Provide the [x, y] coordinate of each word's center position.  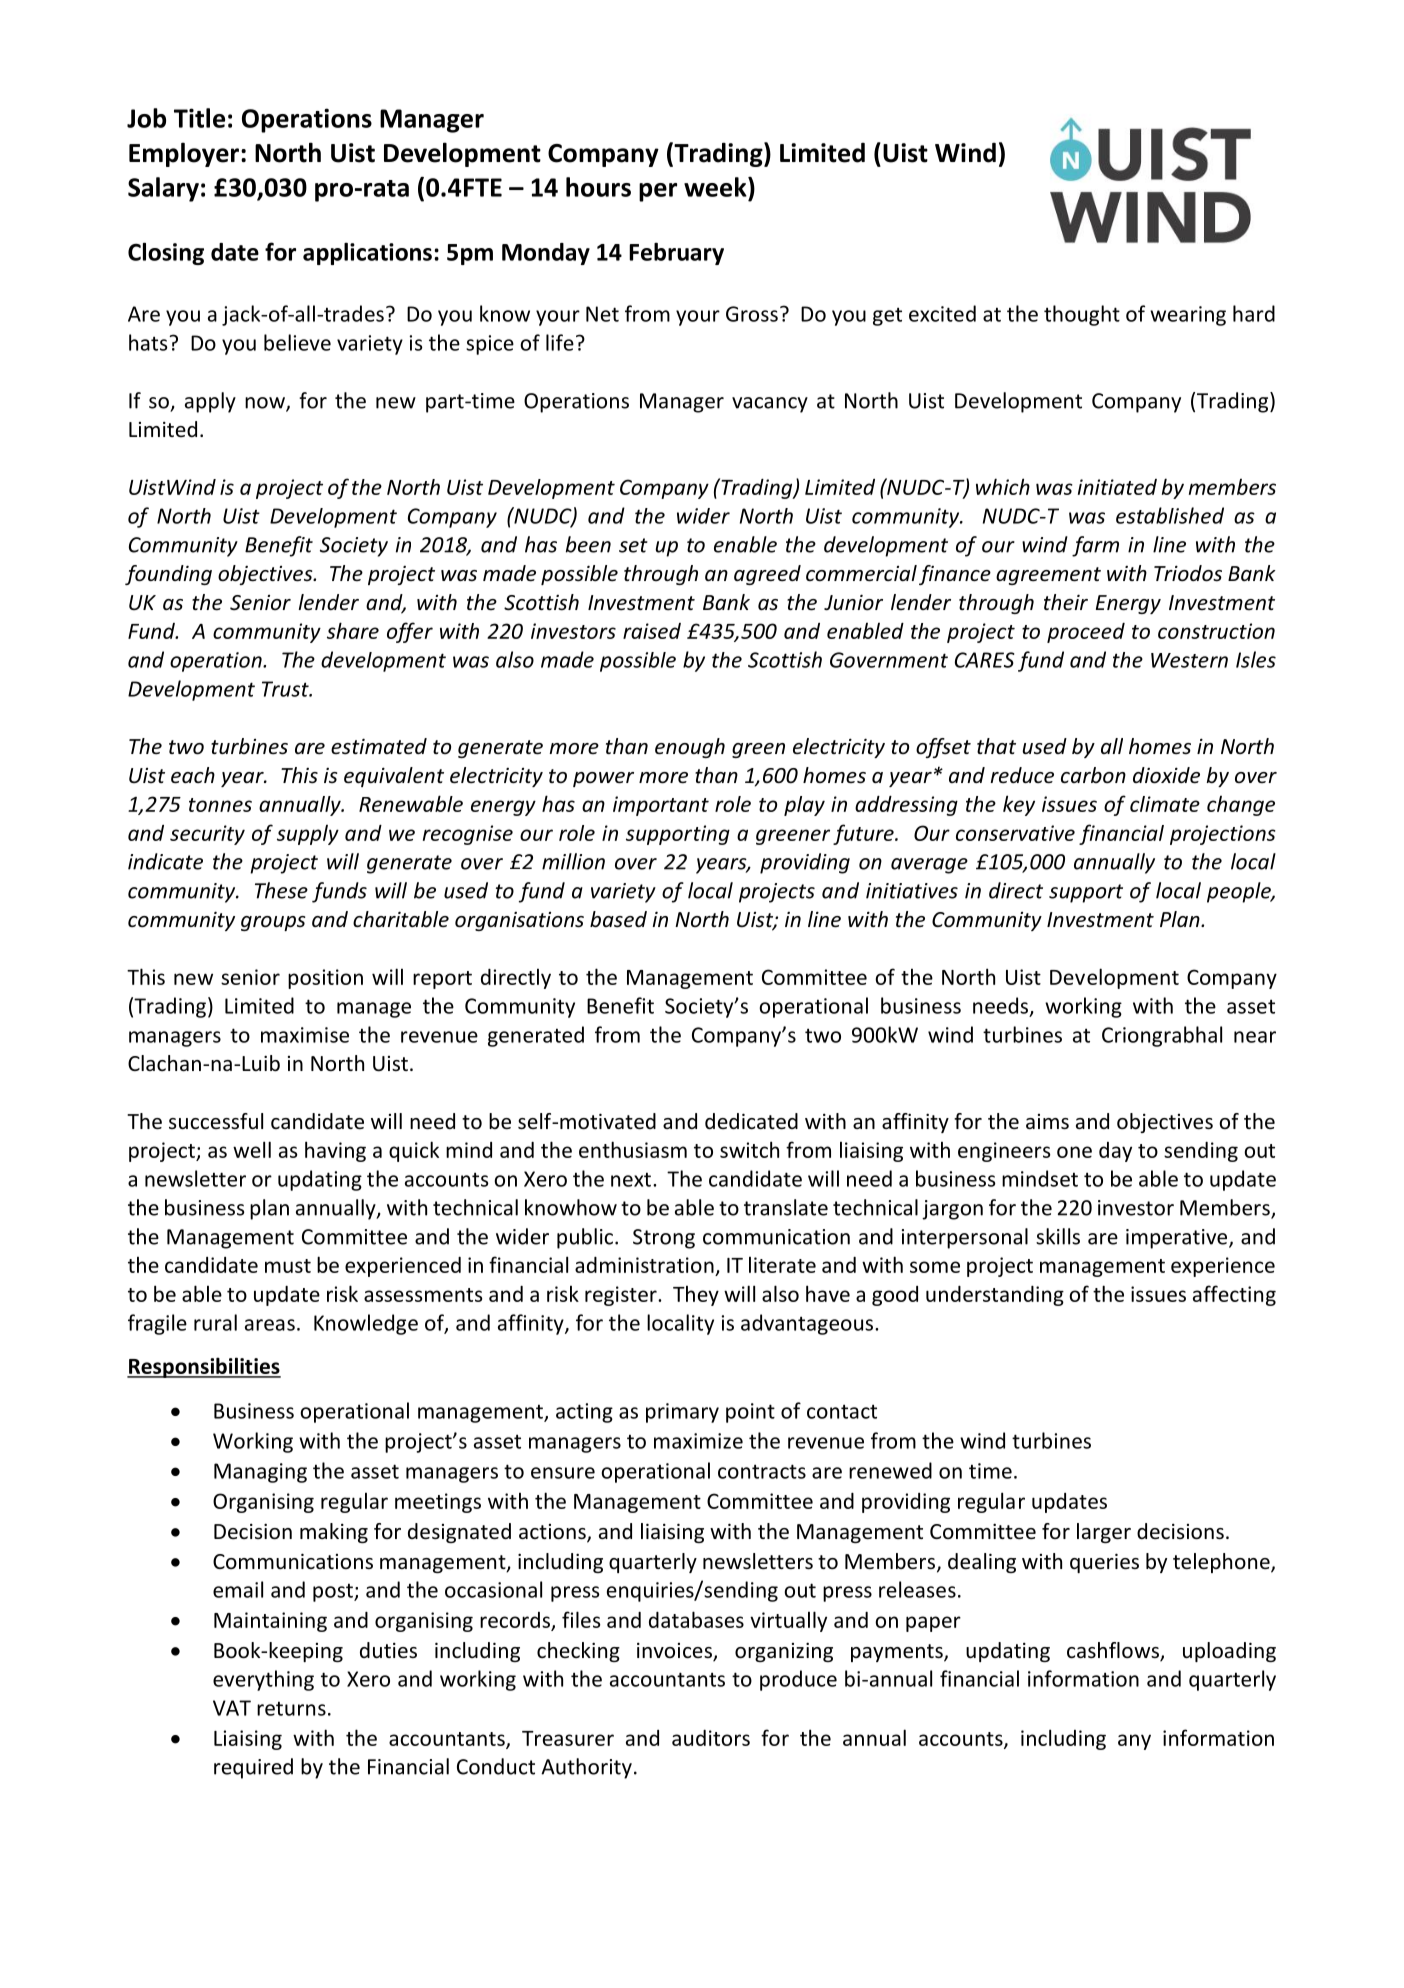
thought [1082, 315]
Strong [664, 1239]
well [252, 1149]
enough [690, 748]
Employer [184, 154]
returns [291, 1708]
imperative [1178, 1239]
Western [1189, 660]
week [716, 187]
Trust [286, 689]
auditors [711, 1738]
